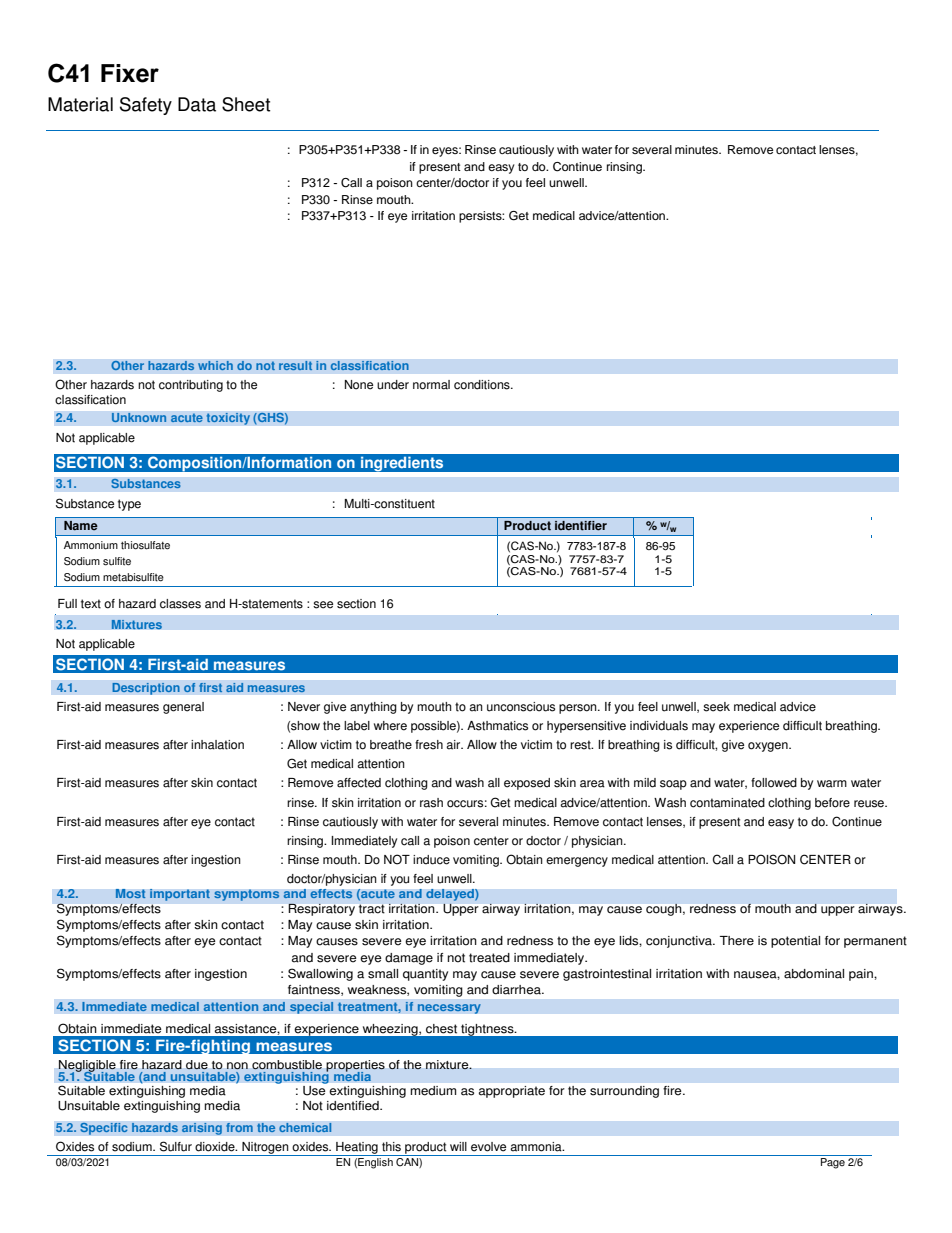 This screenshot has width=952, height=1233. What do you see at coordinates (176, 1146) in the screenshot?
I see `Sulfur` at bounding box center [176, 1146].
